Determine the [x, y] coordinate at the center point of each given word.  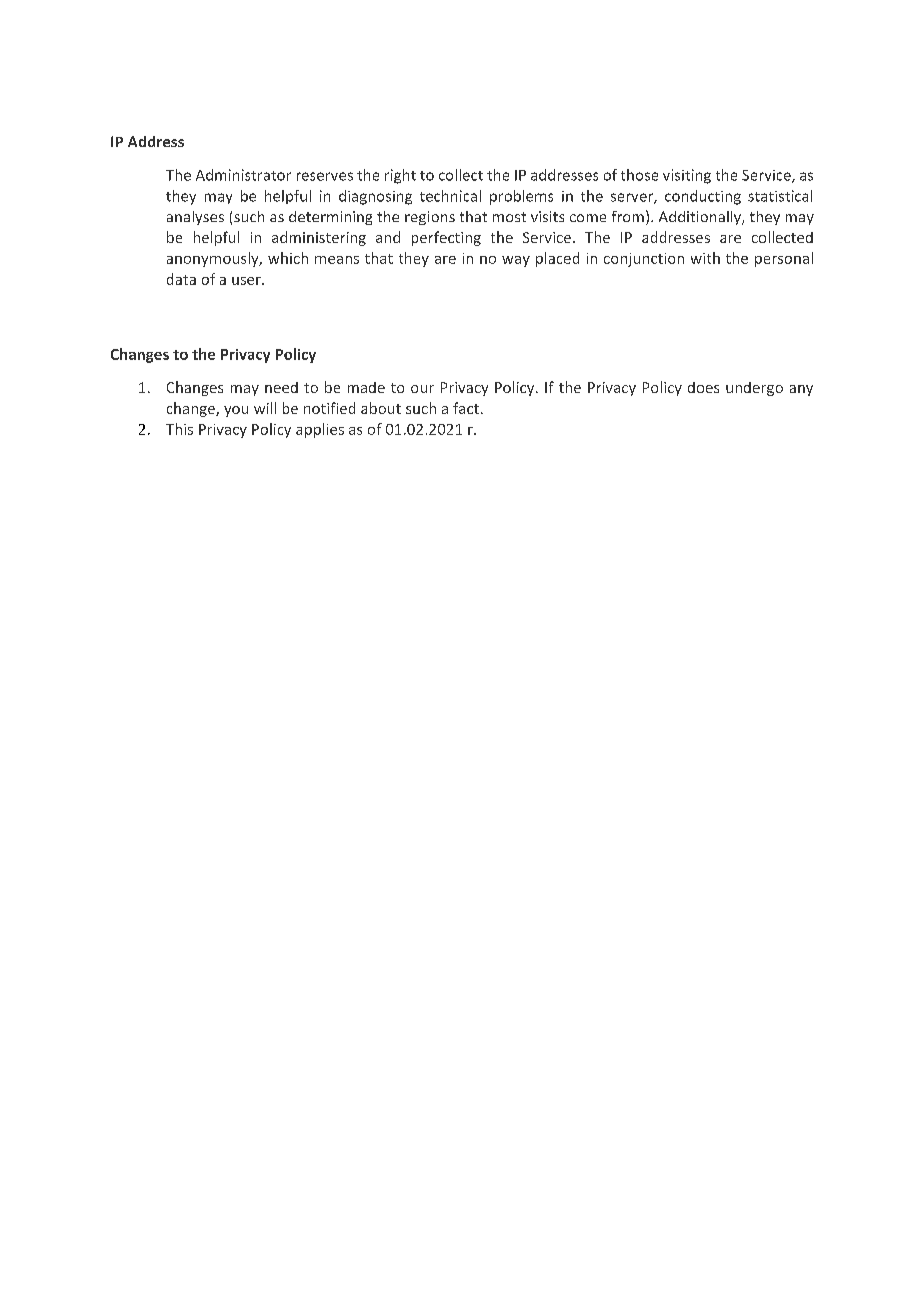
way [516, 261]
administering [319, 238]
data [181, 279]
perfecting [446, 238]
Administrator [243, 175]
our [422, 389]
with [705, 258]
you [236, 411]
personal [784, 259]
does [703, 387]
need [281, 387]
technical [450, 196]
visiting [687, 176]
